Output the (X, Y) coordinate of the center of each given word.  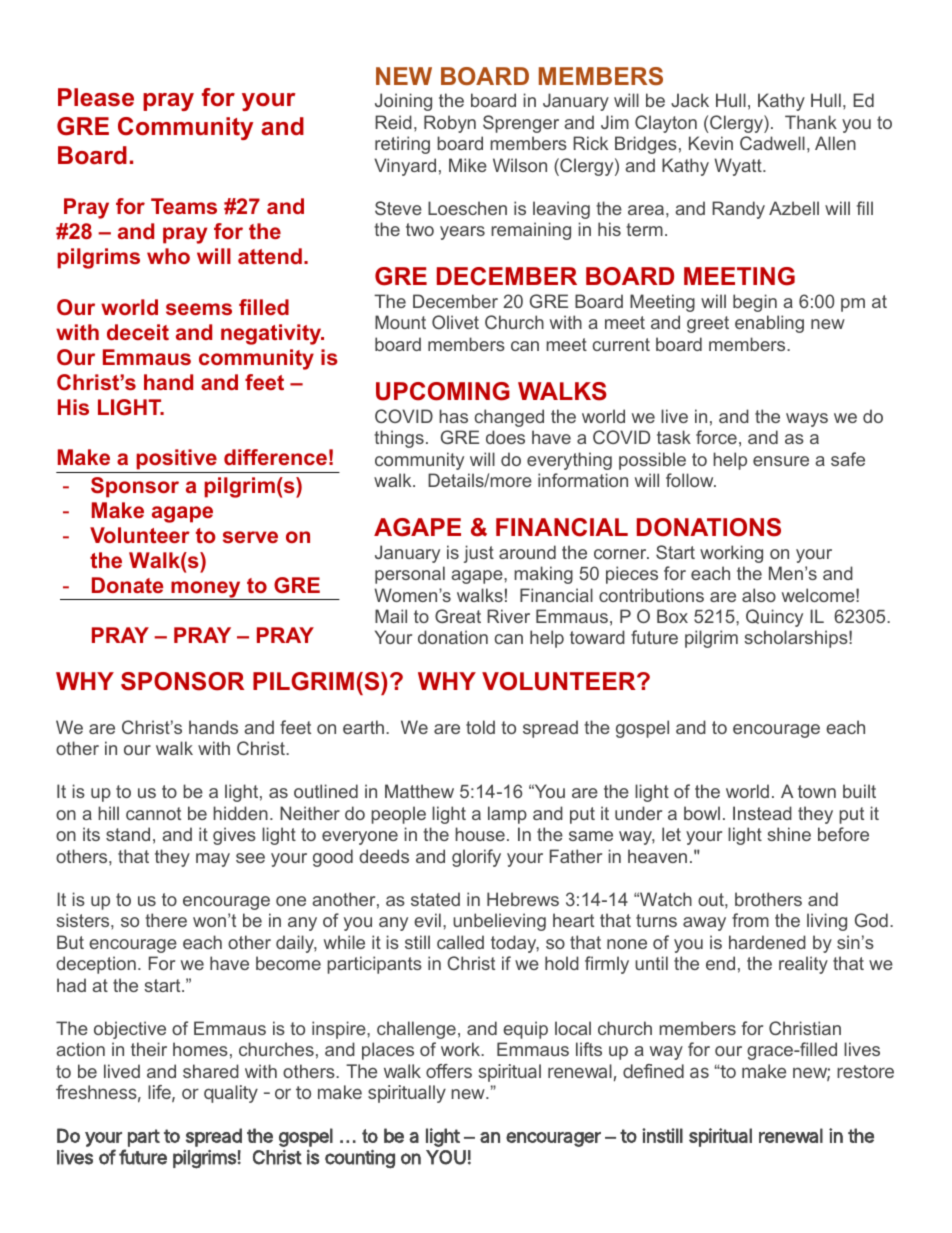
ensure (781, 461)
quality (231, 1094)
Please (96, 97)
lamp (507, 815)
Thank (811, 122)
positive (176, 459)
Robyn (450, 124)
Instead (762, 813)
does (505, 437)
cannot (153, 813)
